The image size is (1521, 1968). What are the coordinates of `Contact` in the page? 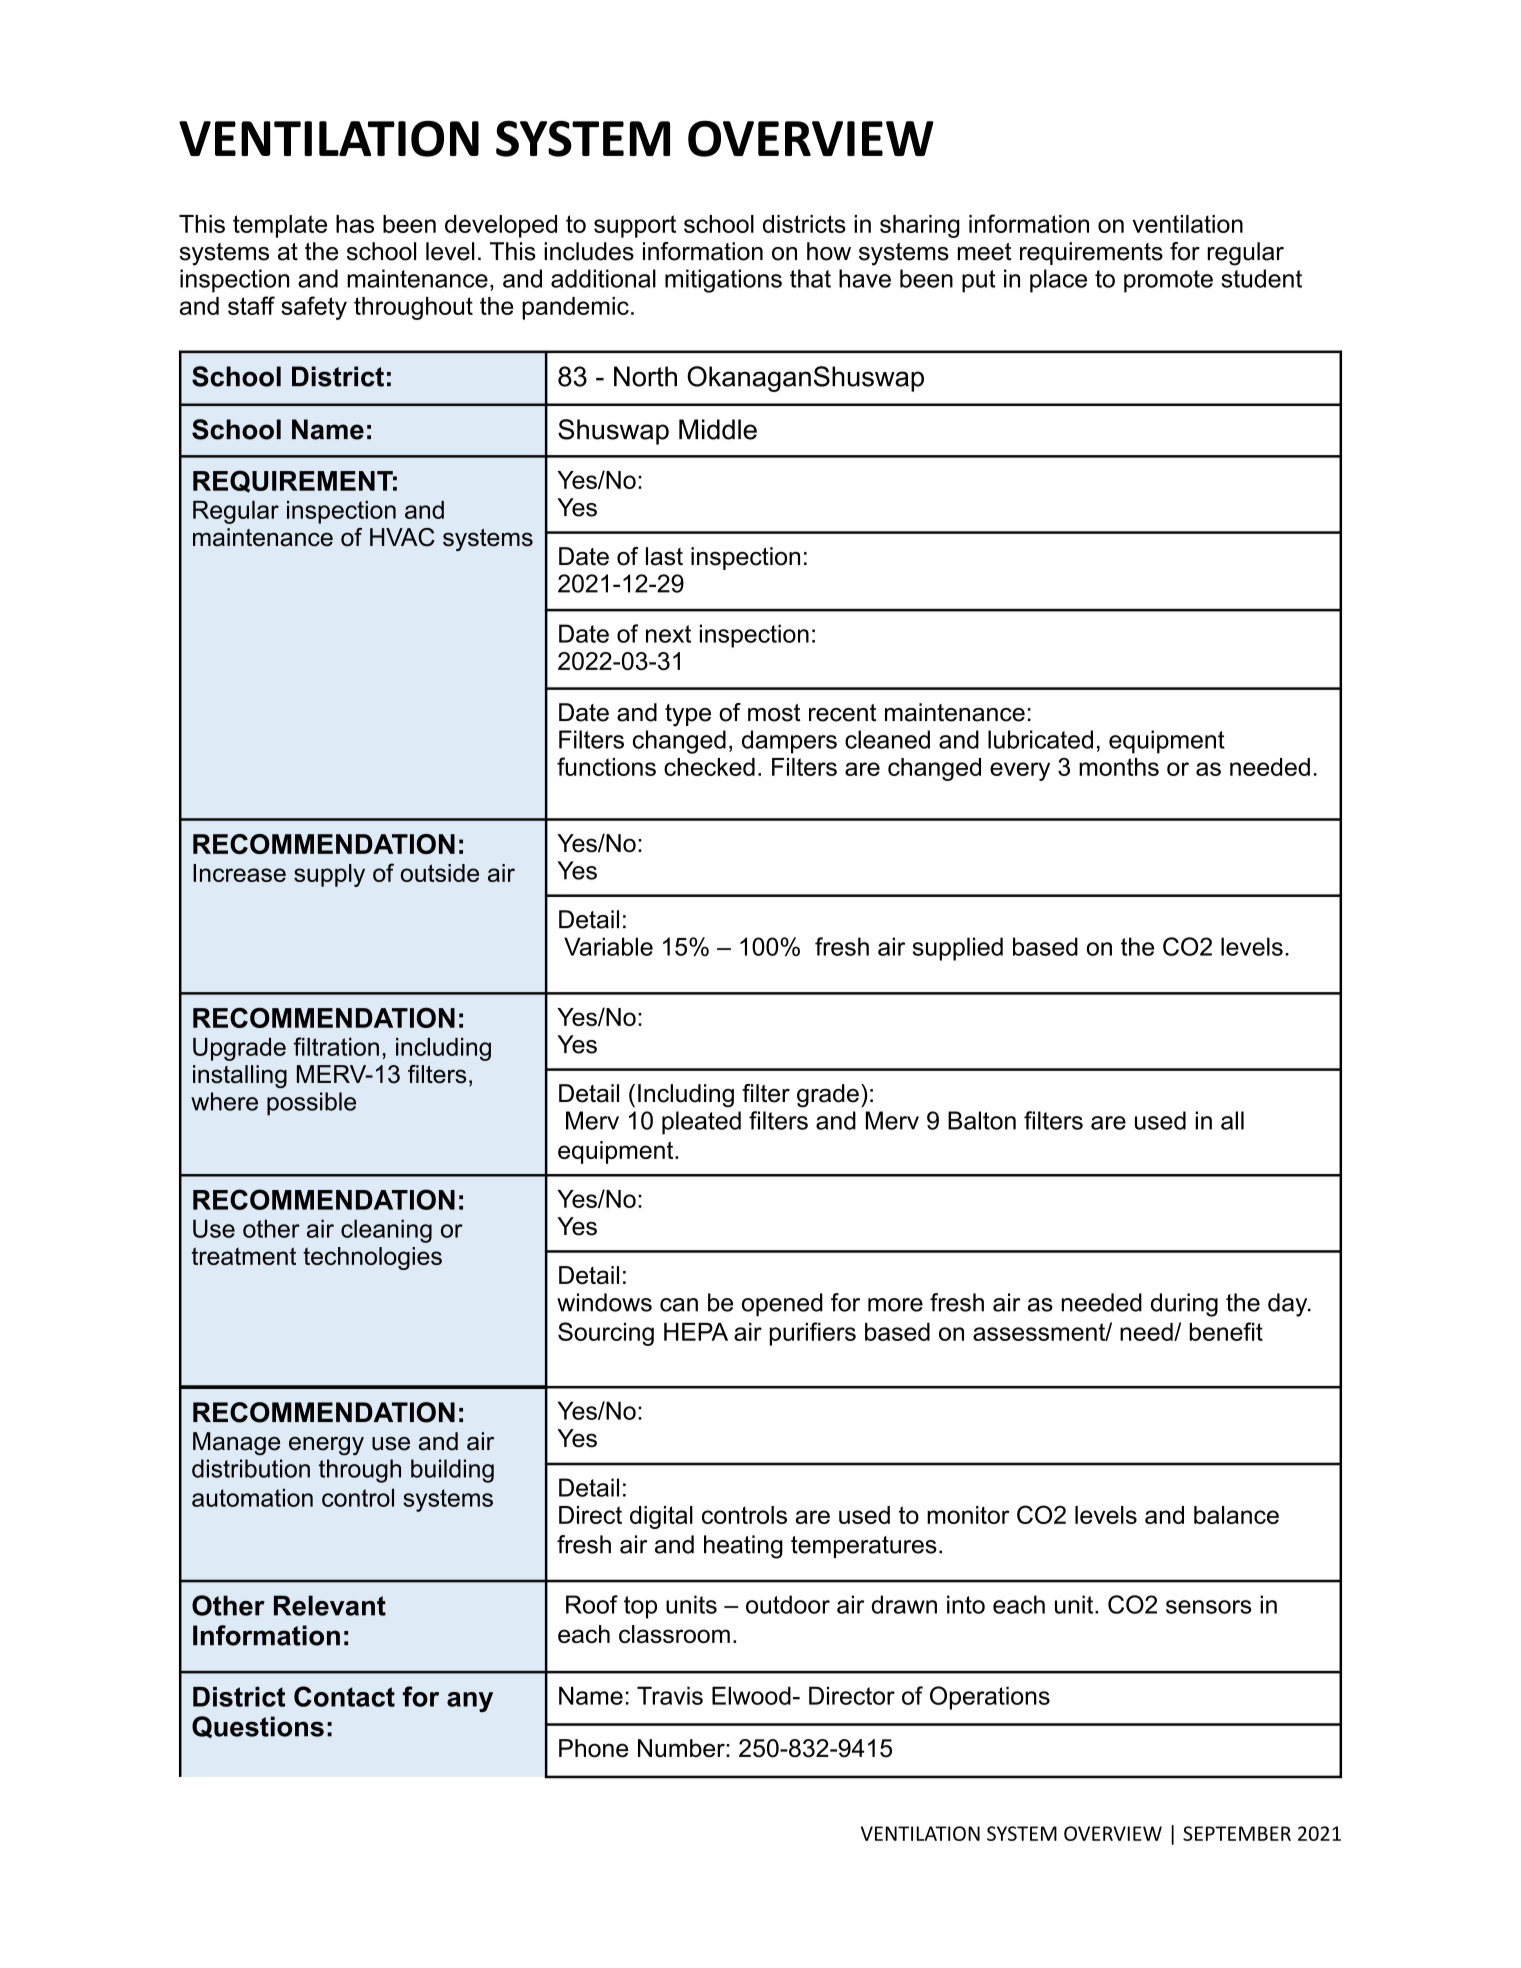 It's located at (344, 1696).
